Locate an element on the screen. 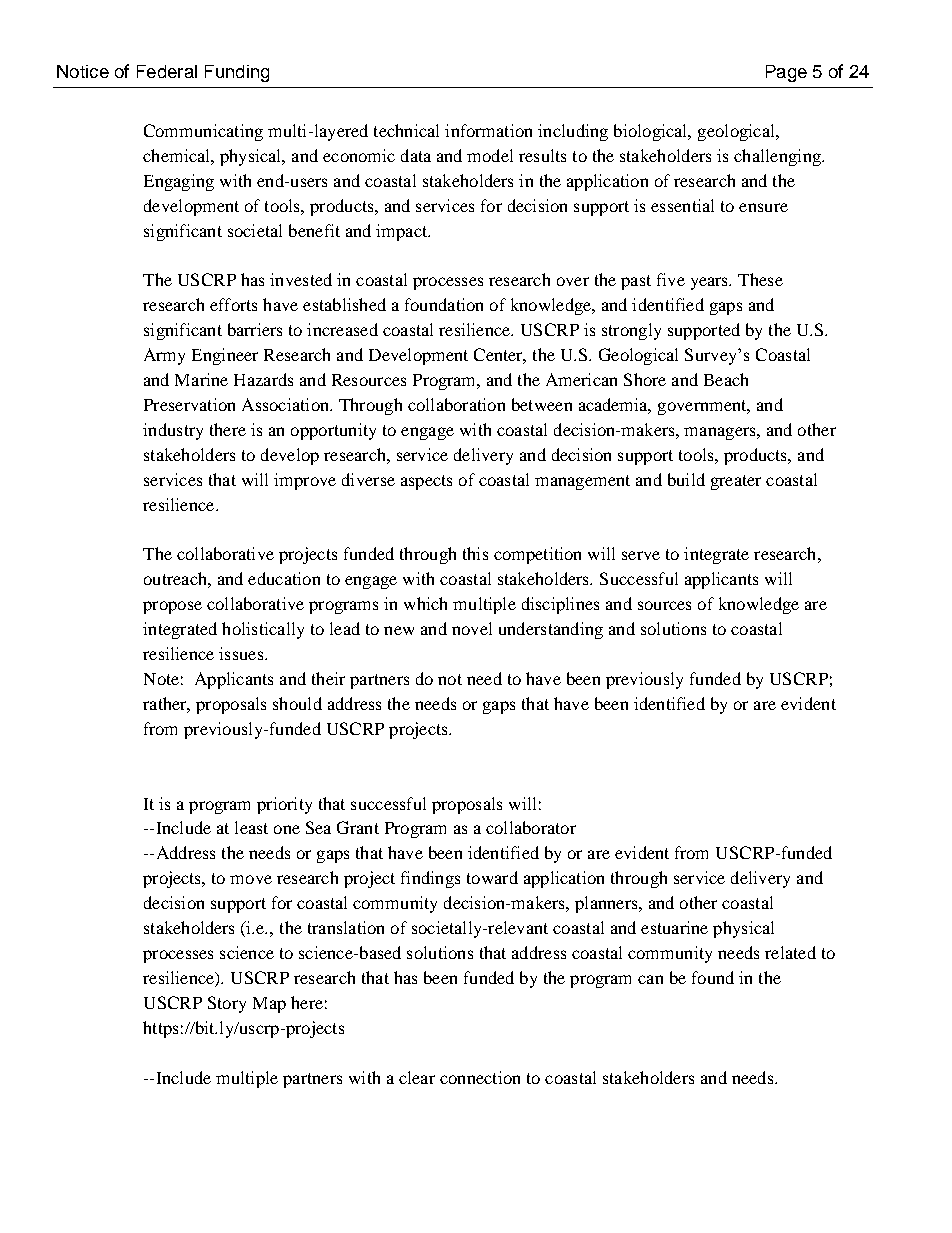 The height and width of the screenshot is (1233, 952). move is located at coordinates (251, 879).
